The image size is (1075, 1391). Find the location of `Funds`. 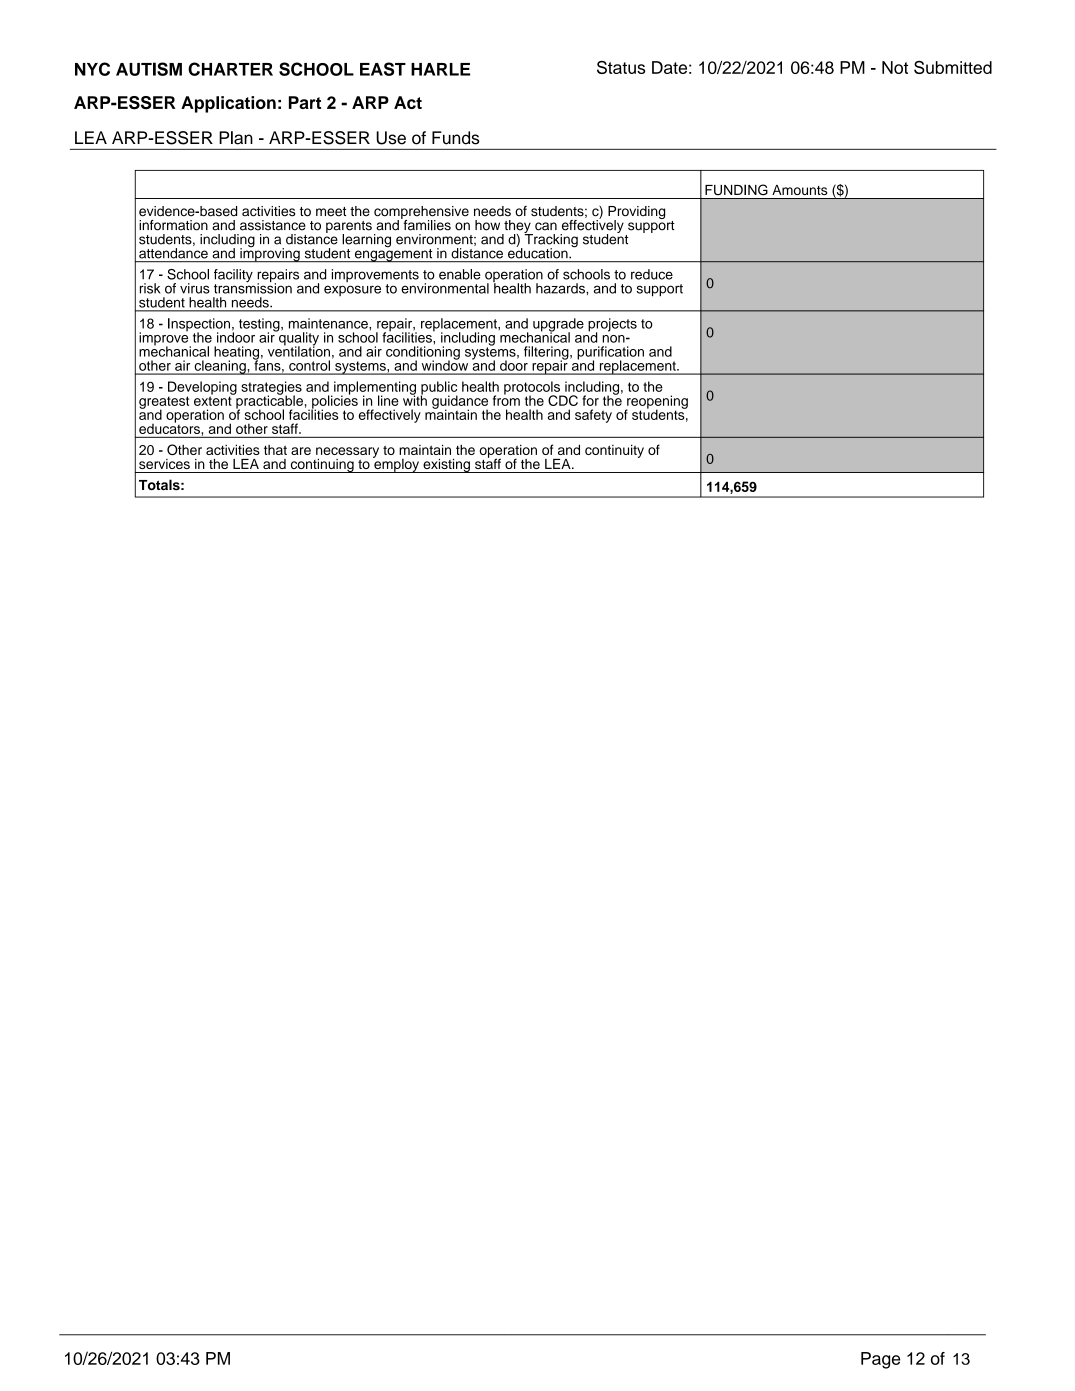

Funds is located at coordinates (456, 138).
